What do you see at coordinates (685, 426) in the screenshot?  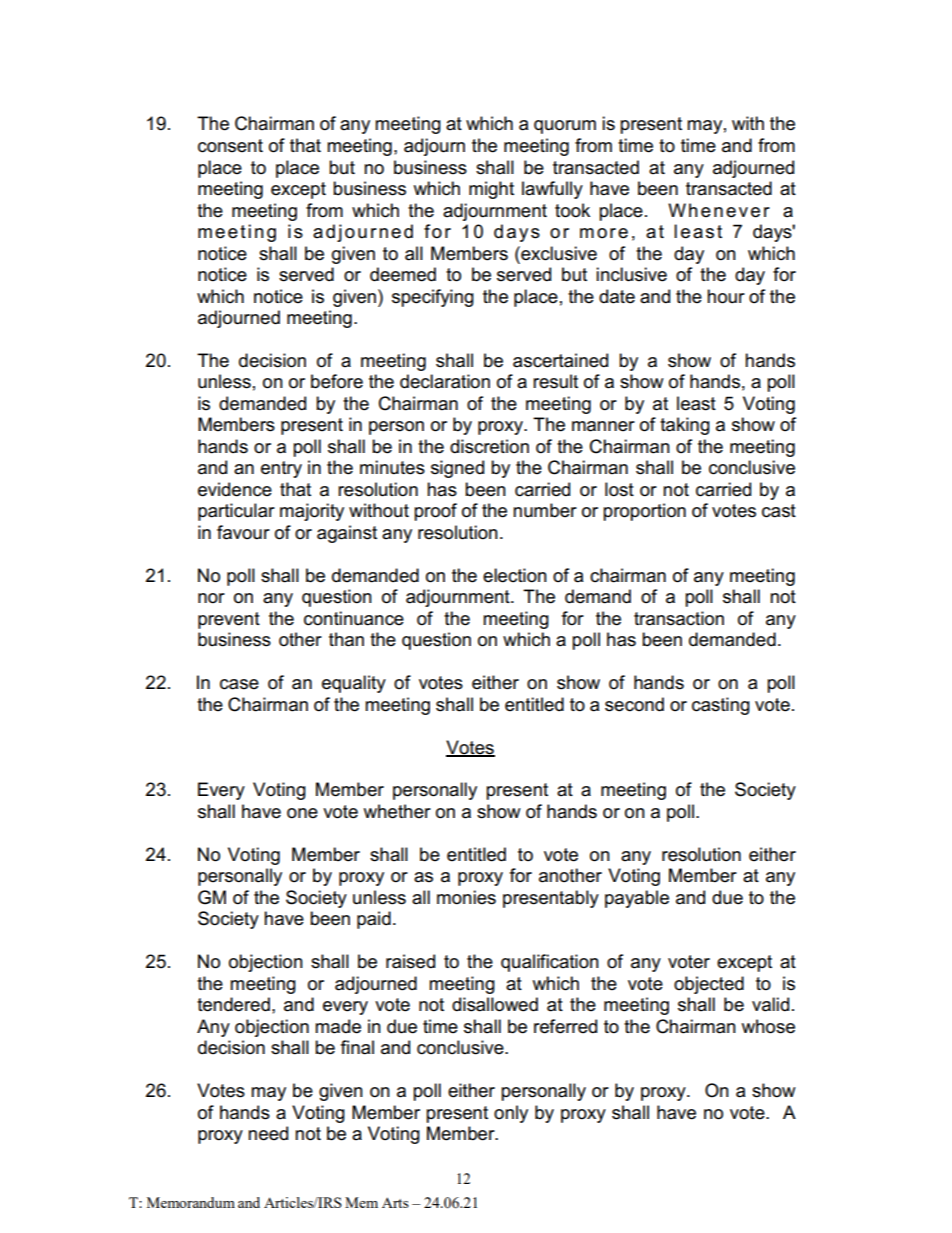 I see `taking` at bounding box center [685, 426].
